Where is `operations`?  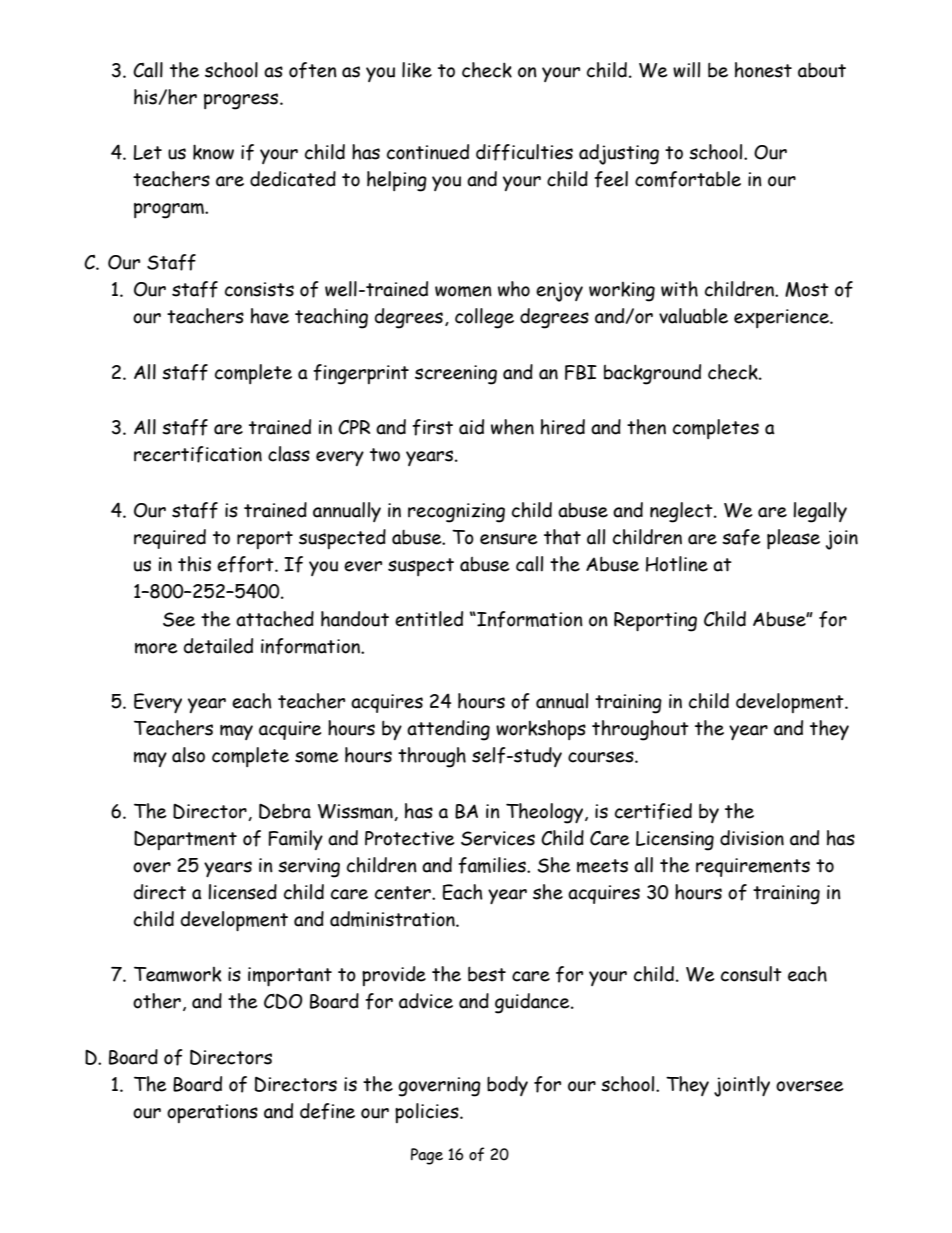 operations is located at coordinates (212, 1113).
